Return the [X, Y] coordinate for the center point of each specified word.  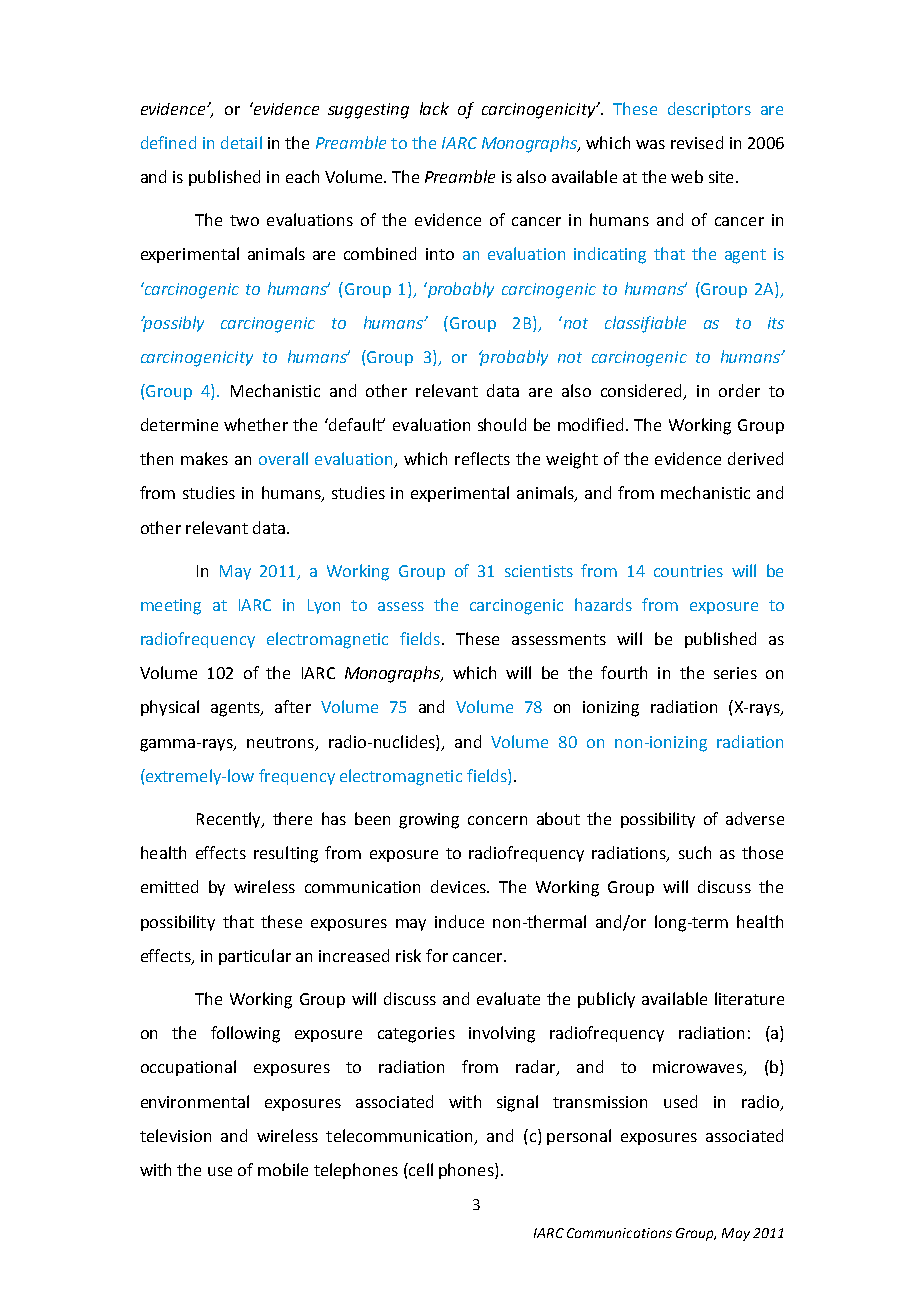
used [680, 1101]
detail [241, 142]
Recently [230, 820]
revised [697, 142]
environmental [195, 1101]
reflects [482, 458]
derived [755, 458]
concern [497, 820]
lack [434, 108]
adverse [755, 818]
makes [204, 458]
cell [420, 1169]
